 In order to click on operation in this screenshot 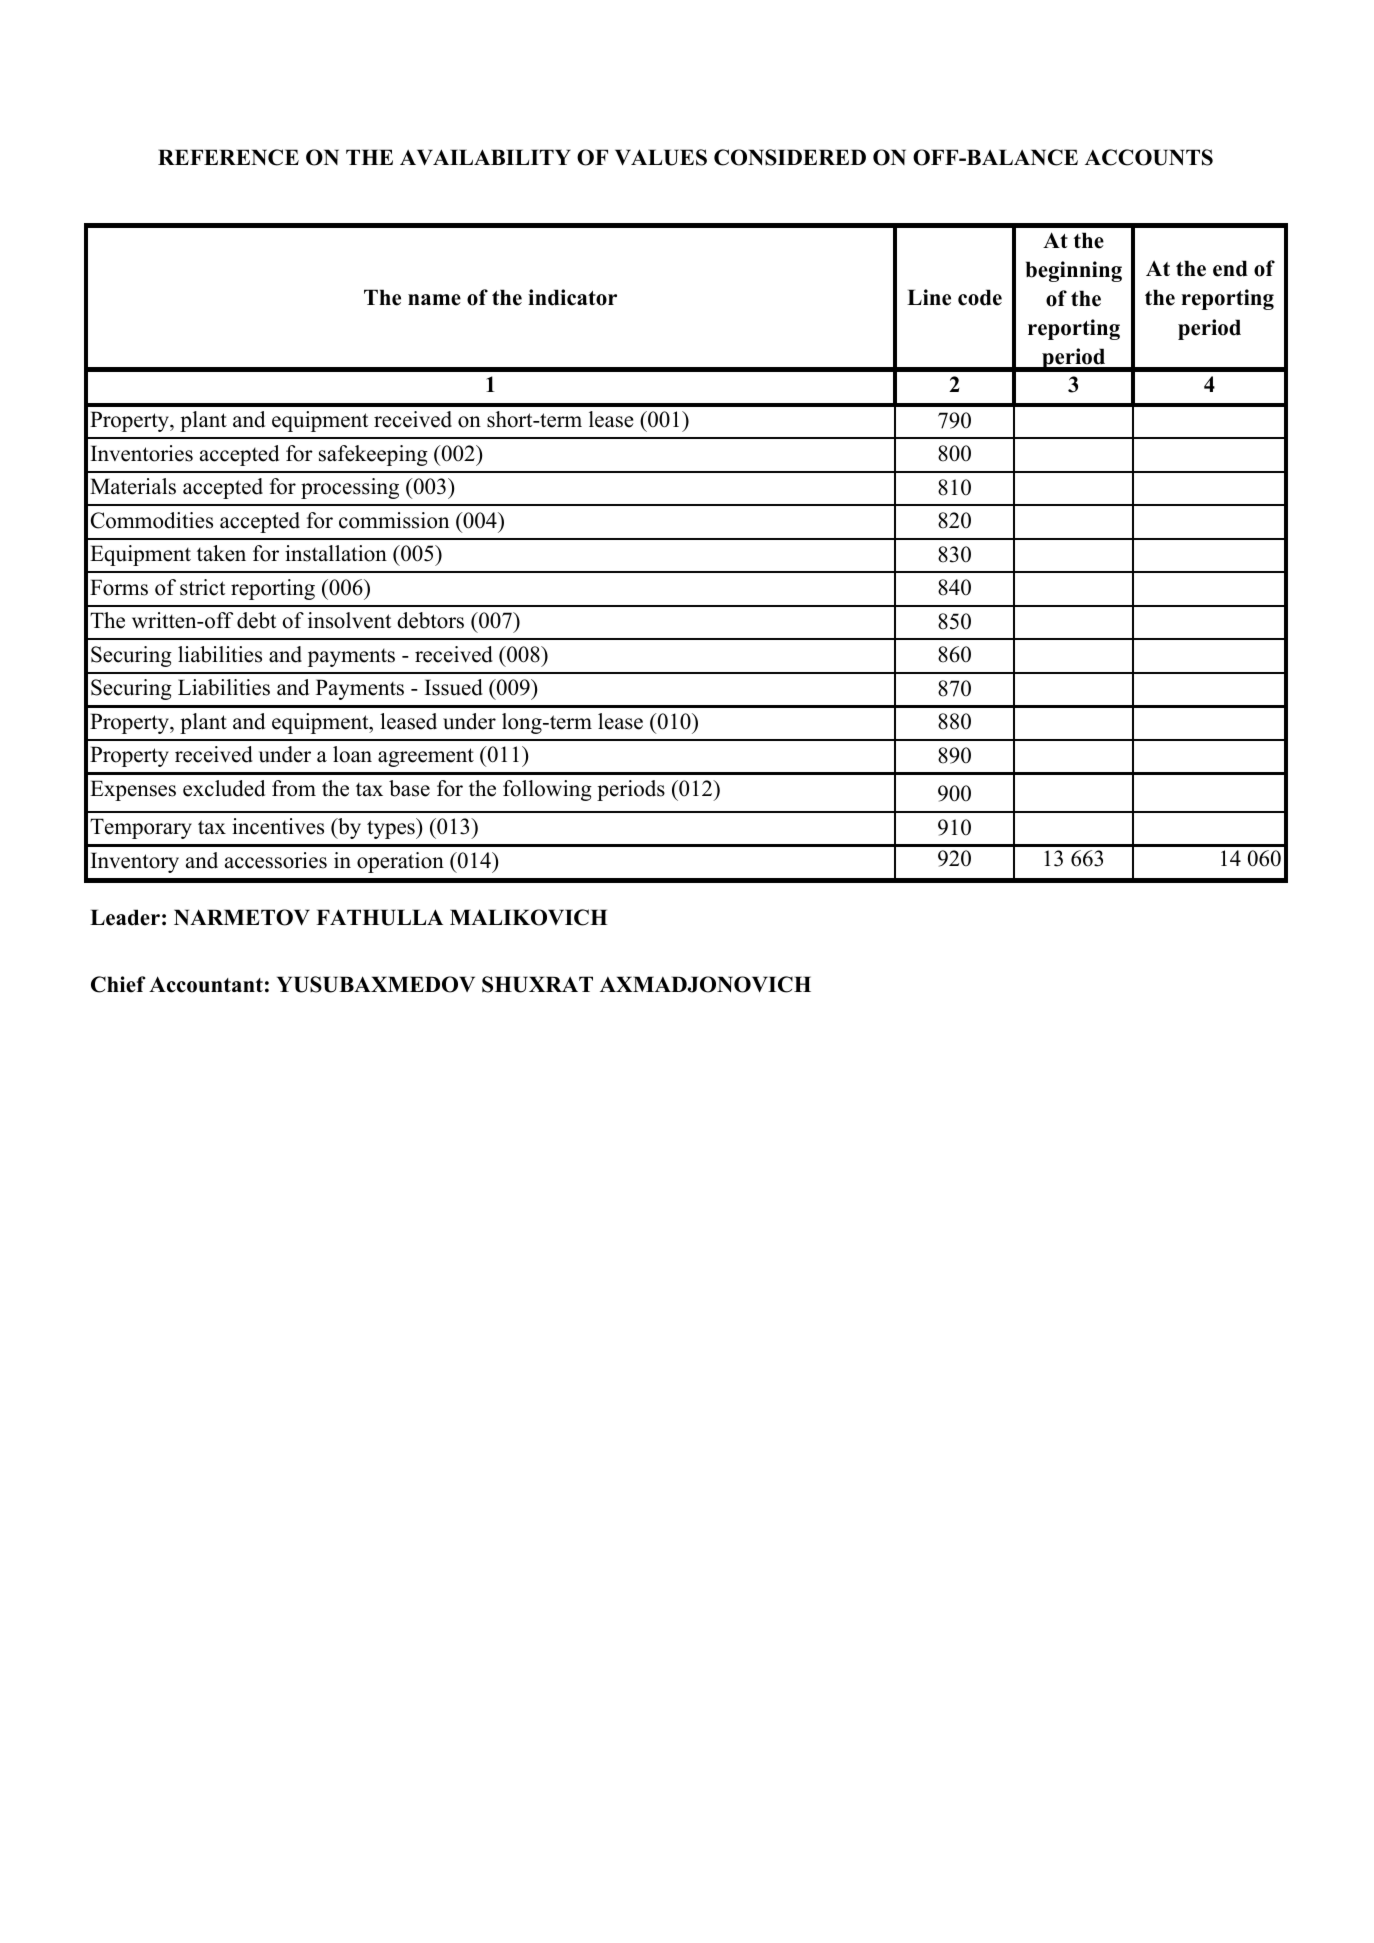, I will do `click(400, 862)`.
